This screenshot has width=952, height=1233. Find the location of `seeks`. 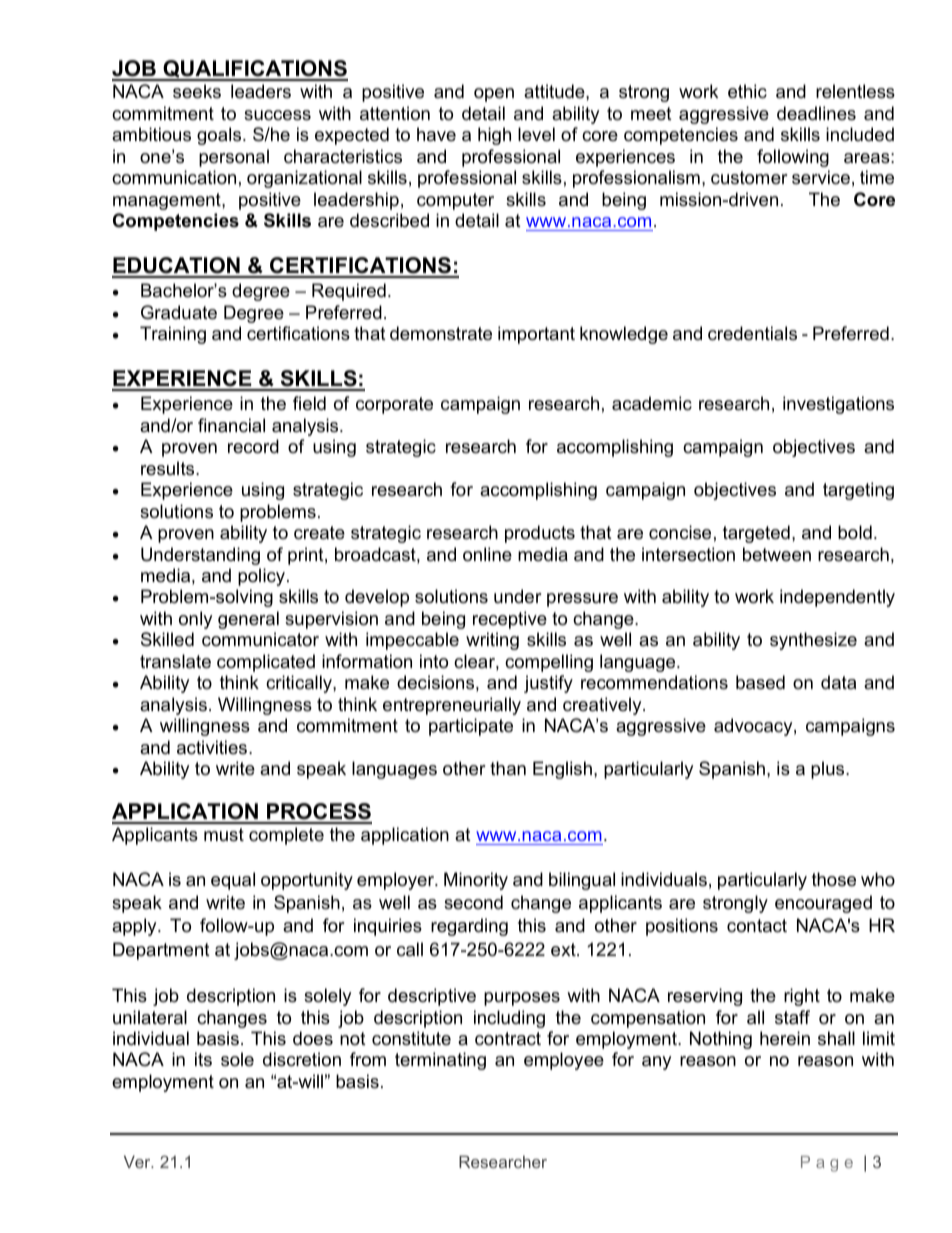

seeks is located at coordinates (197, 91).
